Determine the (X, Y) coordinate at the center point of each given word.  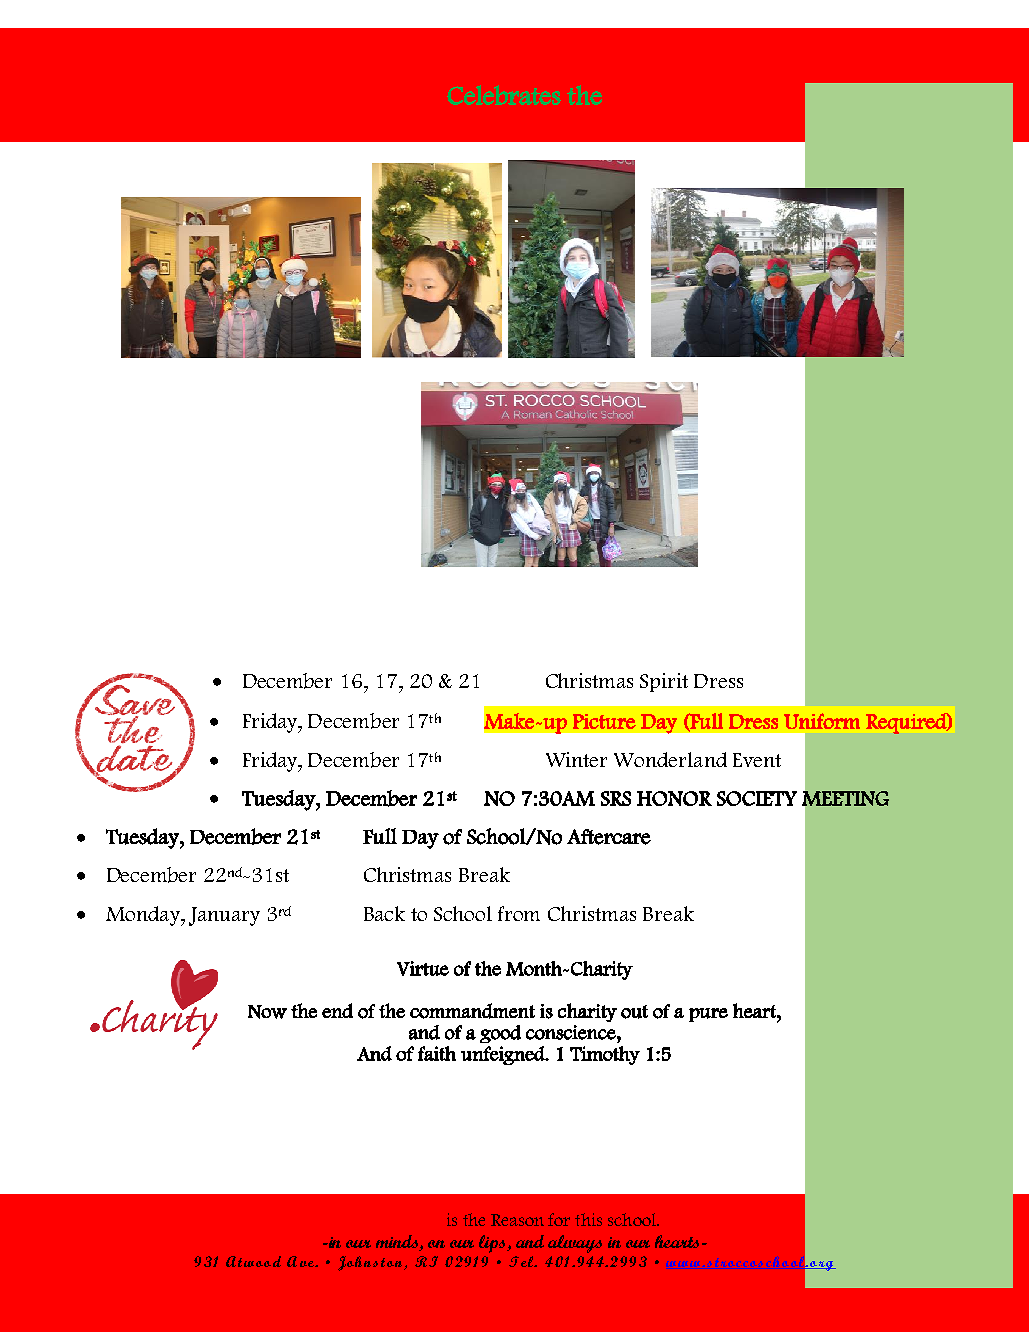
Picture (604, 721)
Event (757, 760)
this (588, 1219)
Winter (576, 759)
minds (398, 1243)
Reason (517, 1220)
